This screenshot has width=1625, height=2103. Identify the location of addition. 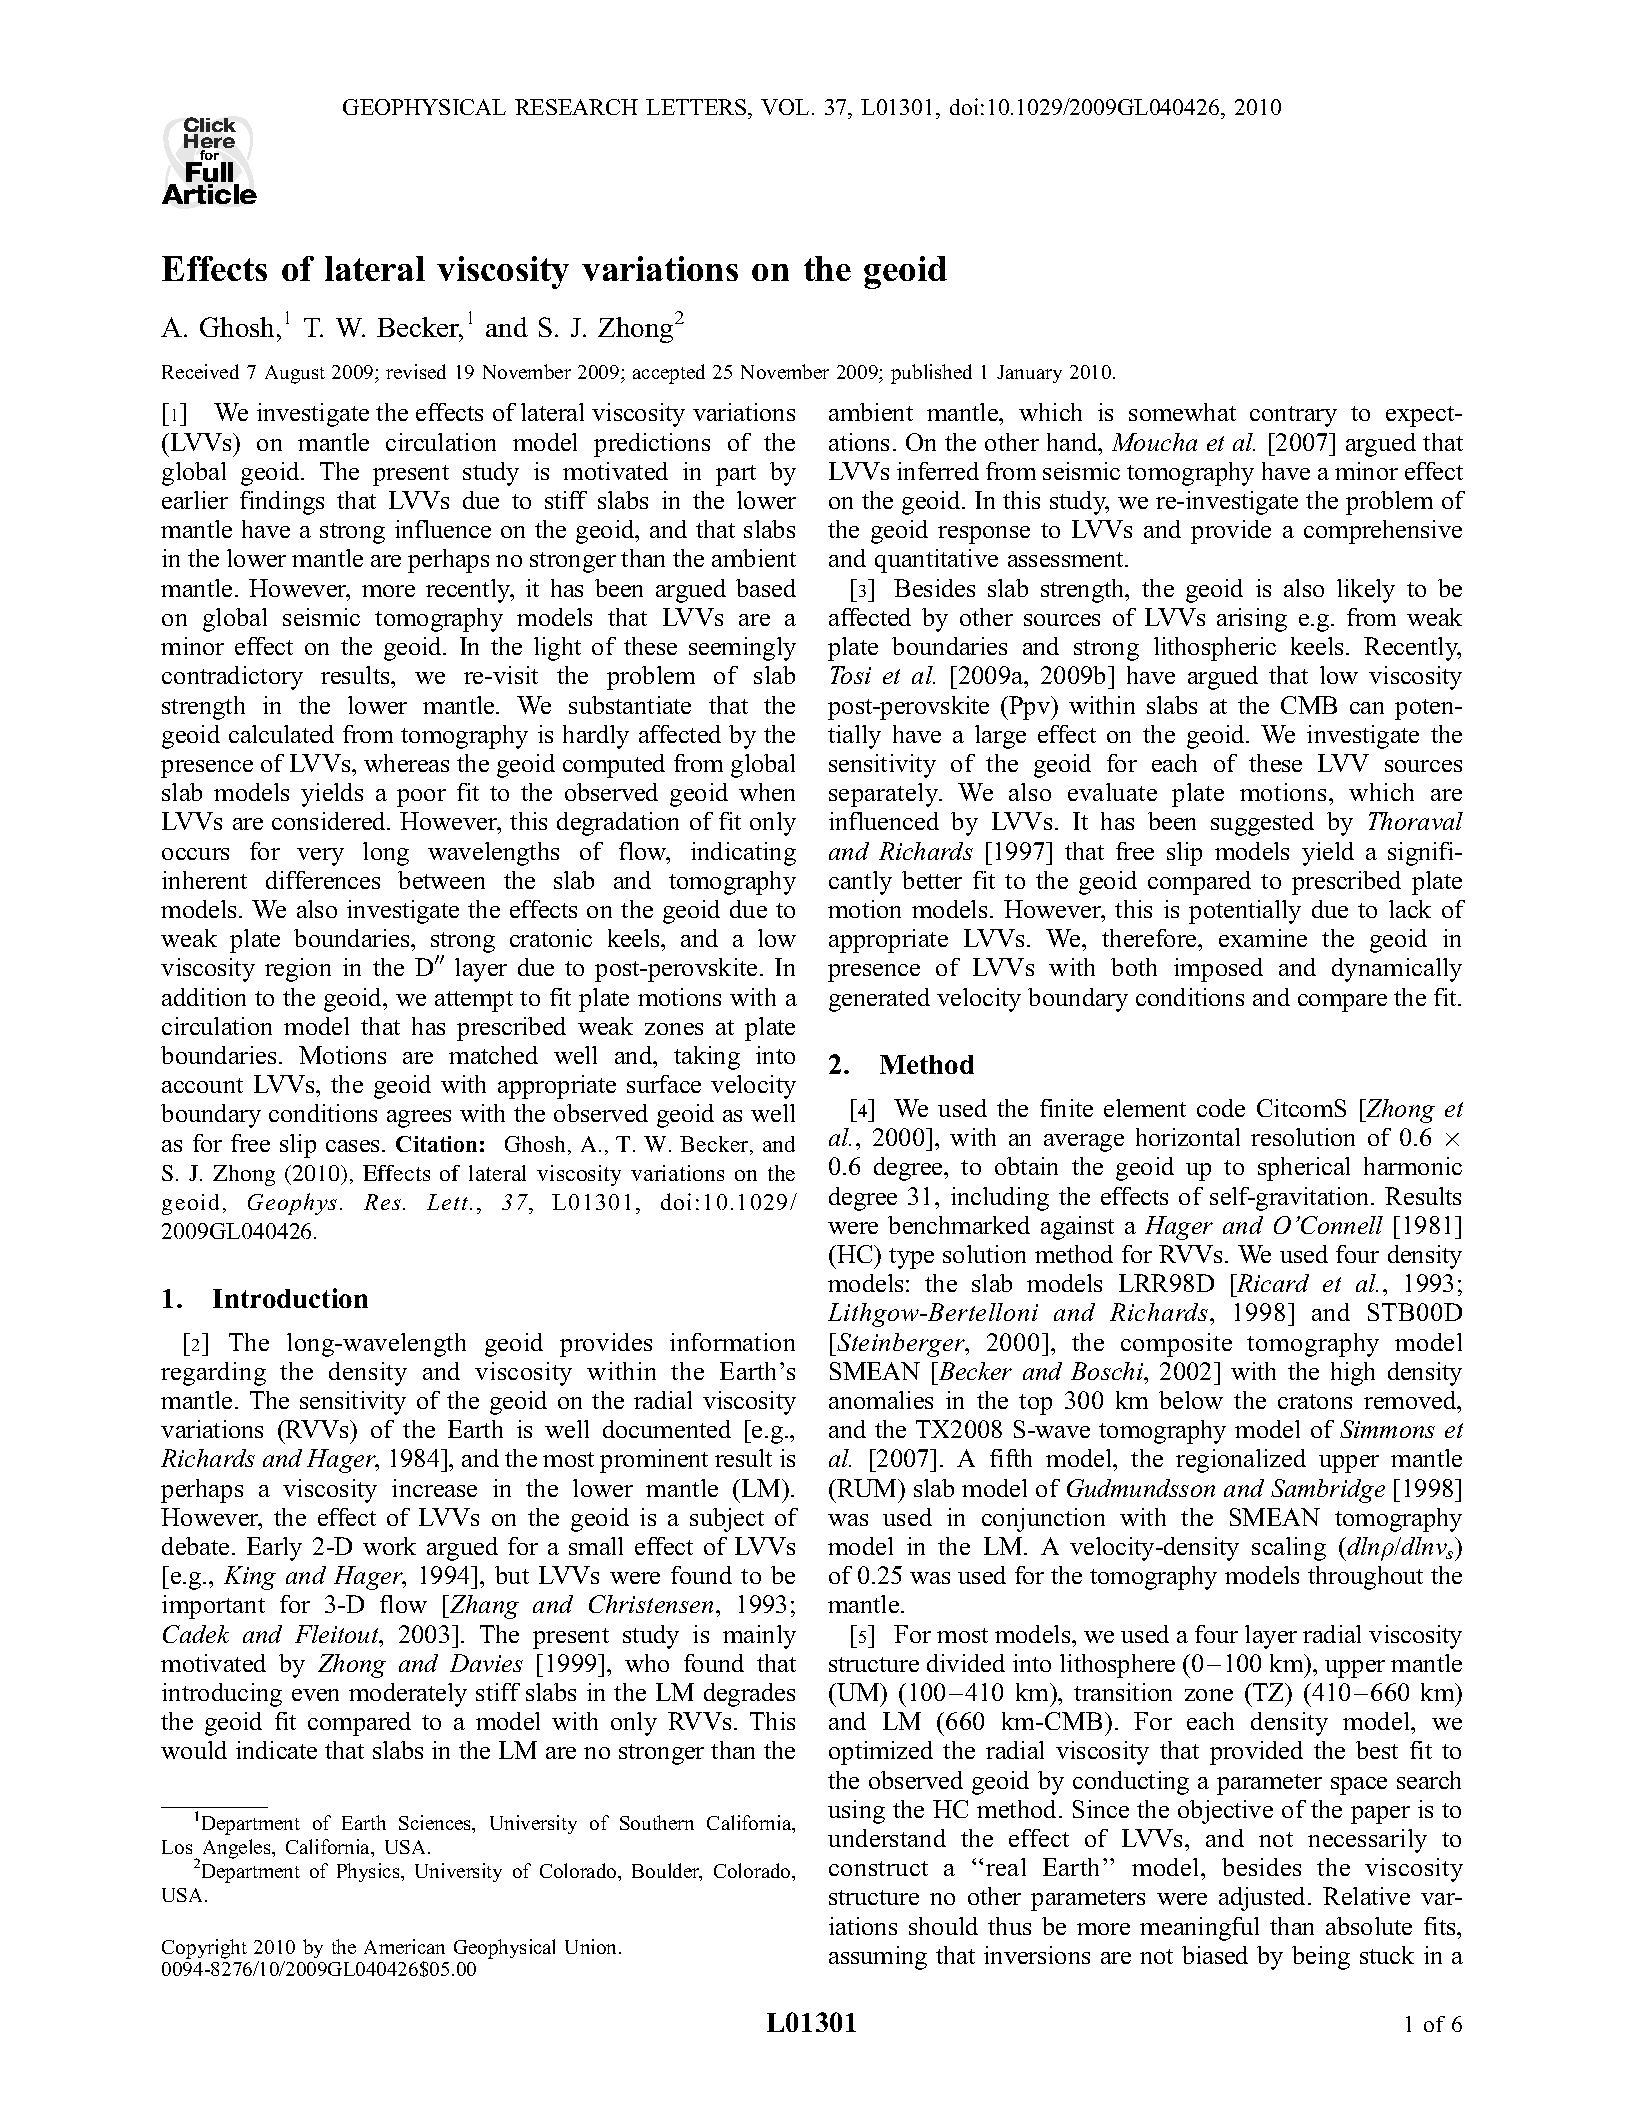
(204, 997).
